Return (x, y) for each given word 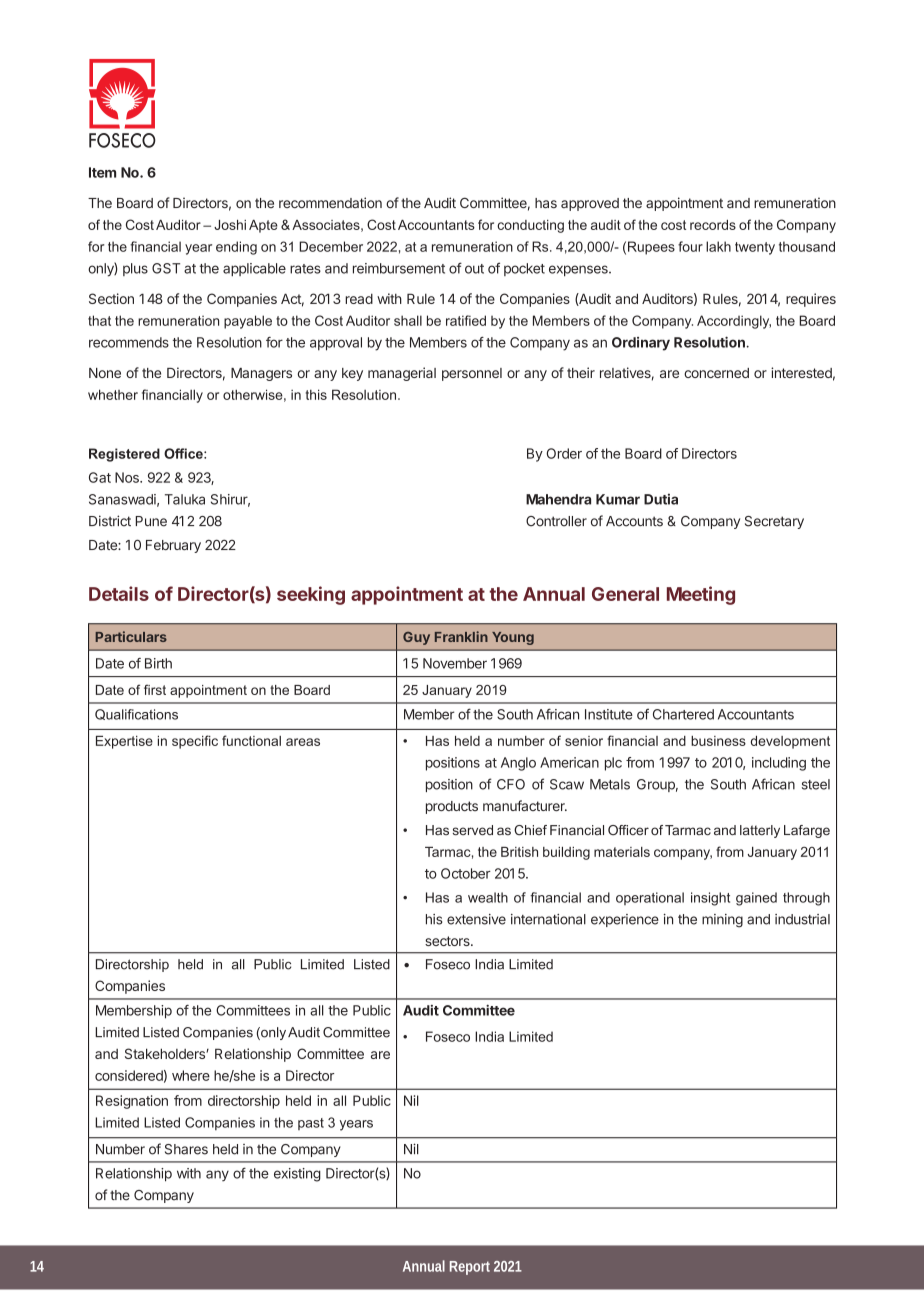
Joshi (230, 225)
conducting (530, 226)
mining (722, 921)
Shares (186, 1149)
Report (470, 1268)
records (713, 225)
